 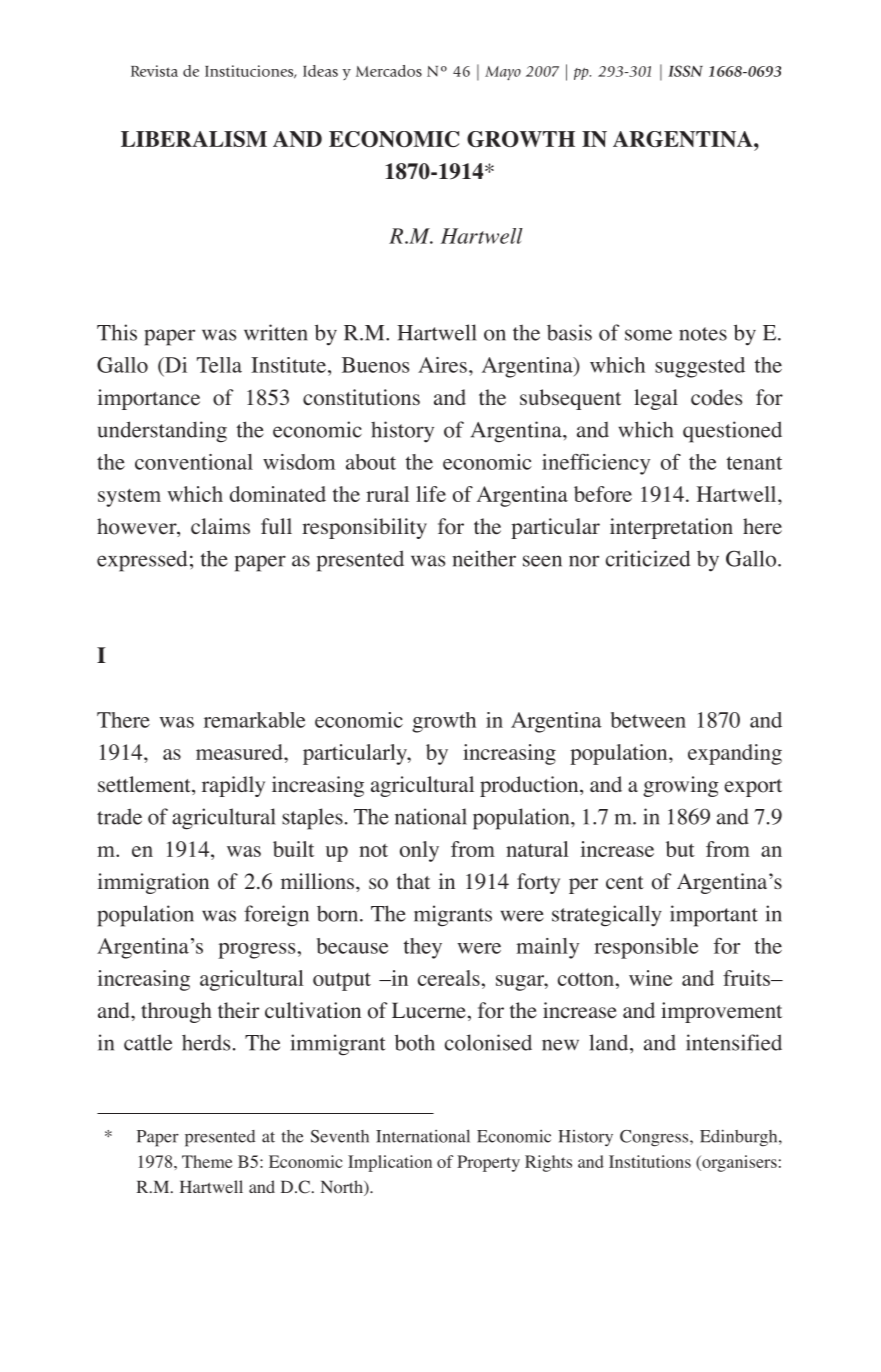 What do you see at coordinates (142, 561) in the page?
I see `expressed` at bounding box center [142, 561].
